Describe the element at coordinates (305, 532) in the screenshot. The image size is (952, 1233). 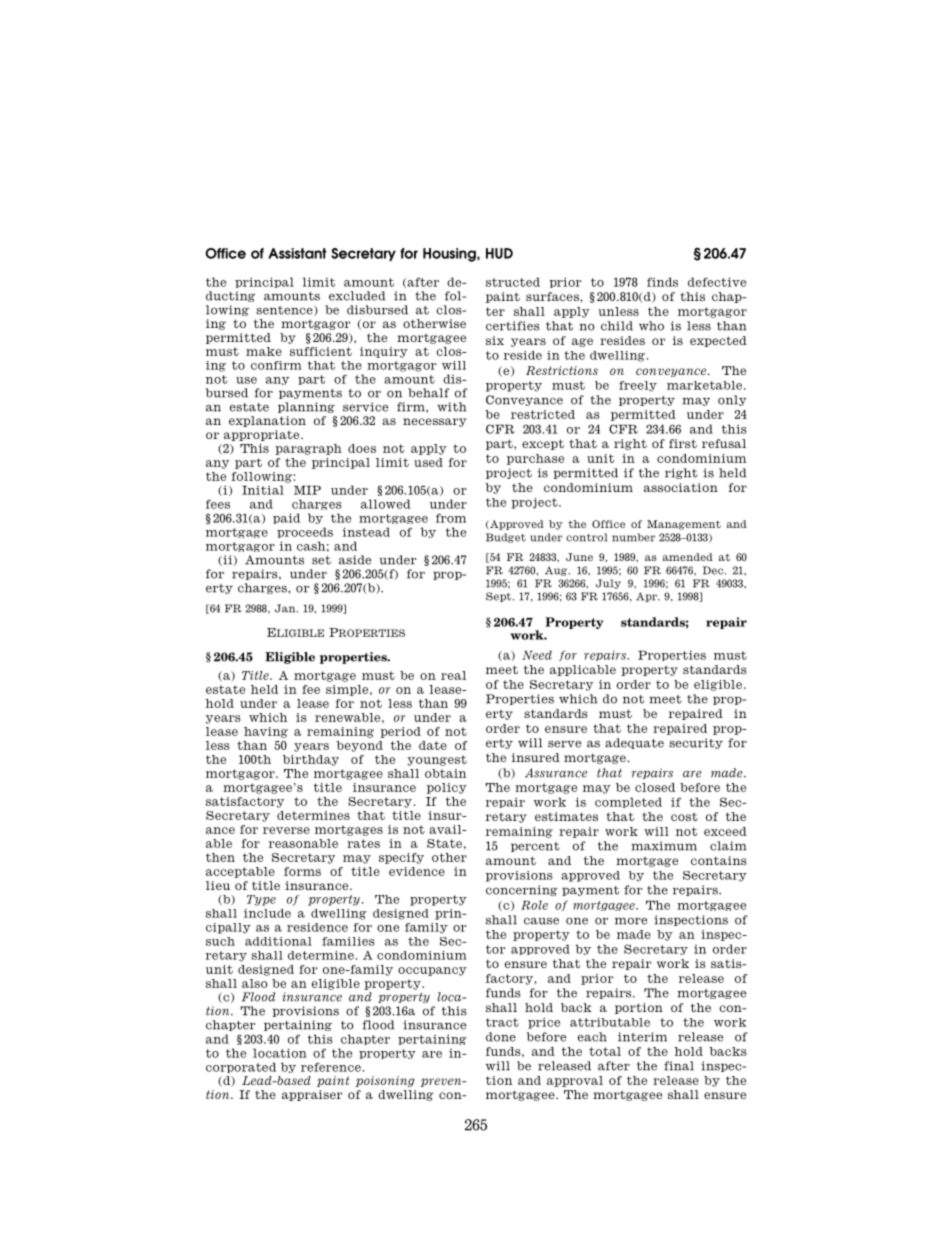
I see `proceeds` at that location.
